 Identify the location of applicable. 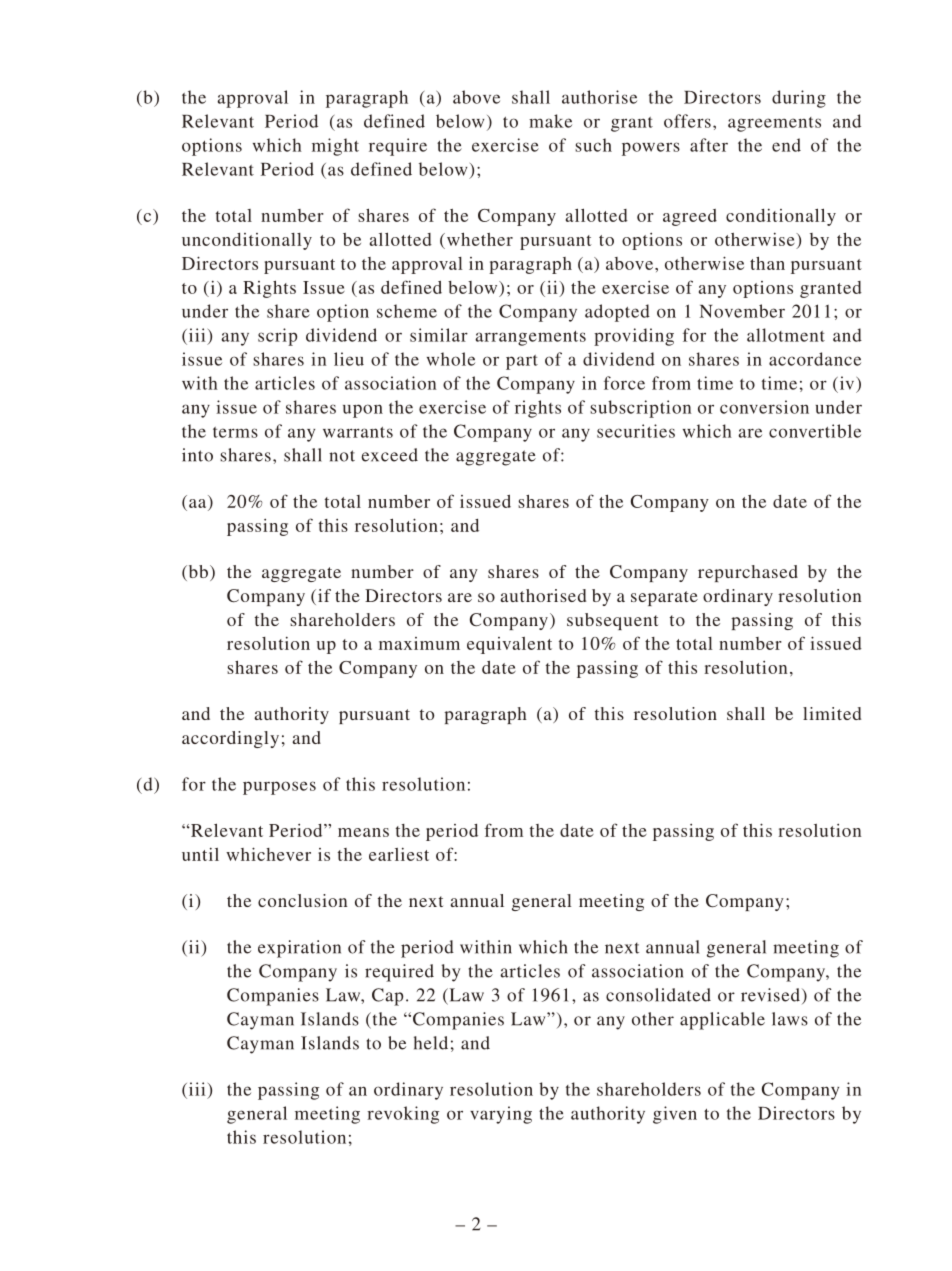
(722, 1021).
